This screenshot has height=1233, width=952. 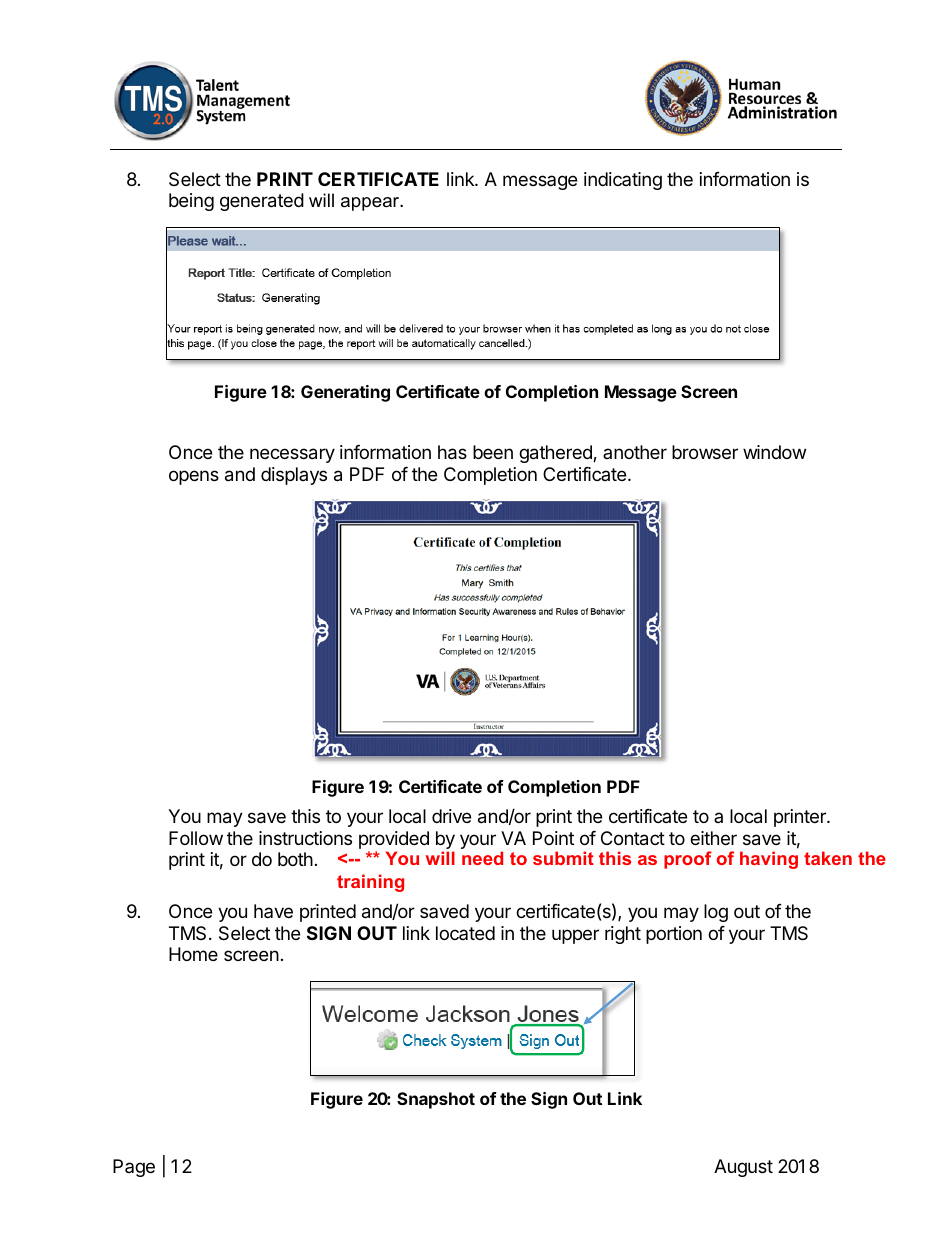 I want to click on Page, so click(x=134, y=1168).
